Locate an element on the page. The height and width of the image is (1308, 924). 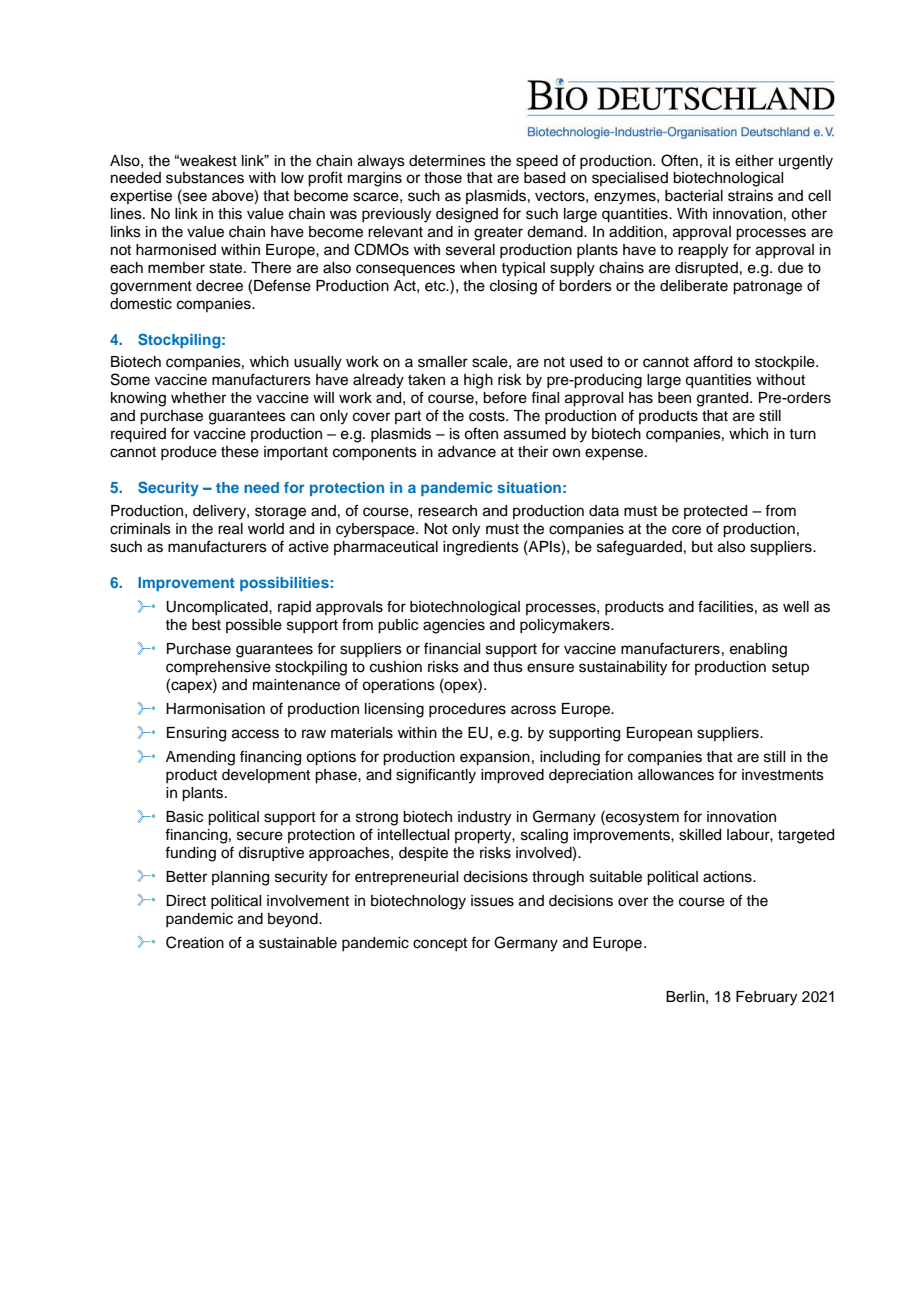
those is located at coordinates (443, 178).
